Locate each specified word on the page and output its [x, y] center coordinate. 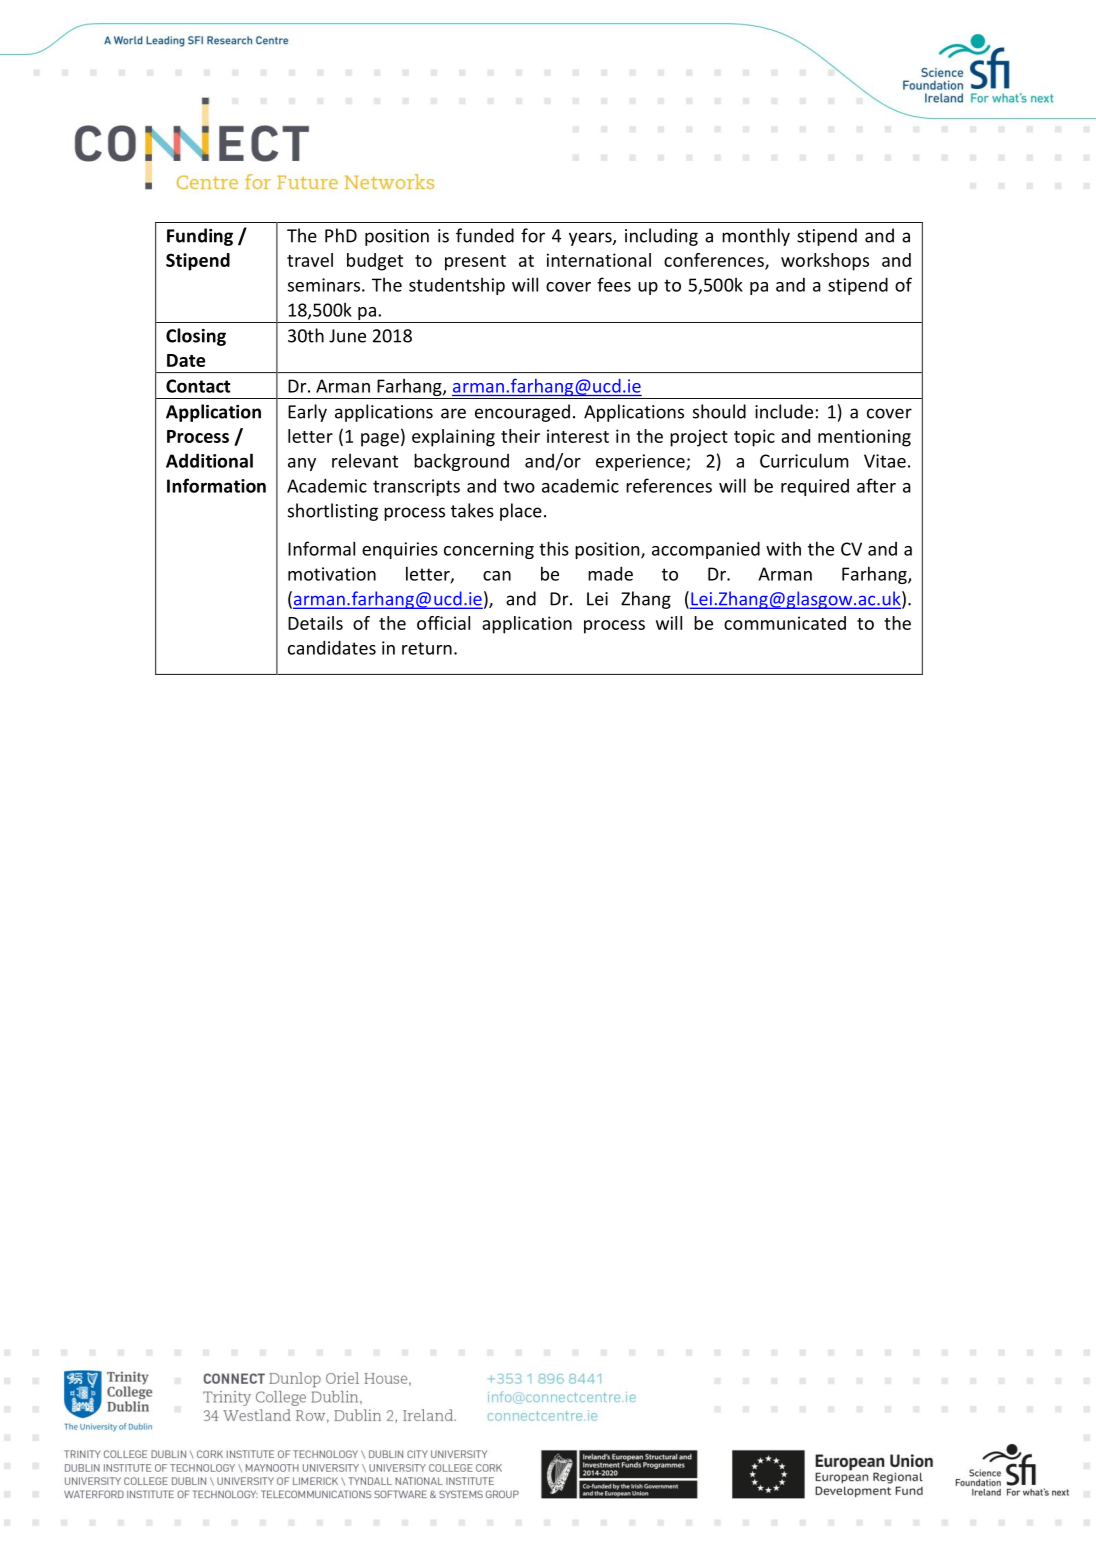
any [302, 464]
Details [315, 623]
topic [754, 438]
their [520, 436]
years [591, 239]
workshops [825, 262]
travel [310, 260]
